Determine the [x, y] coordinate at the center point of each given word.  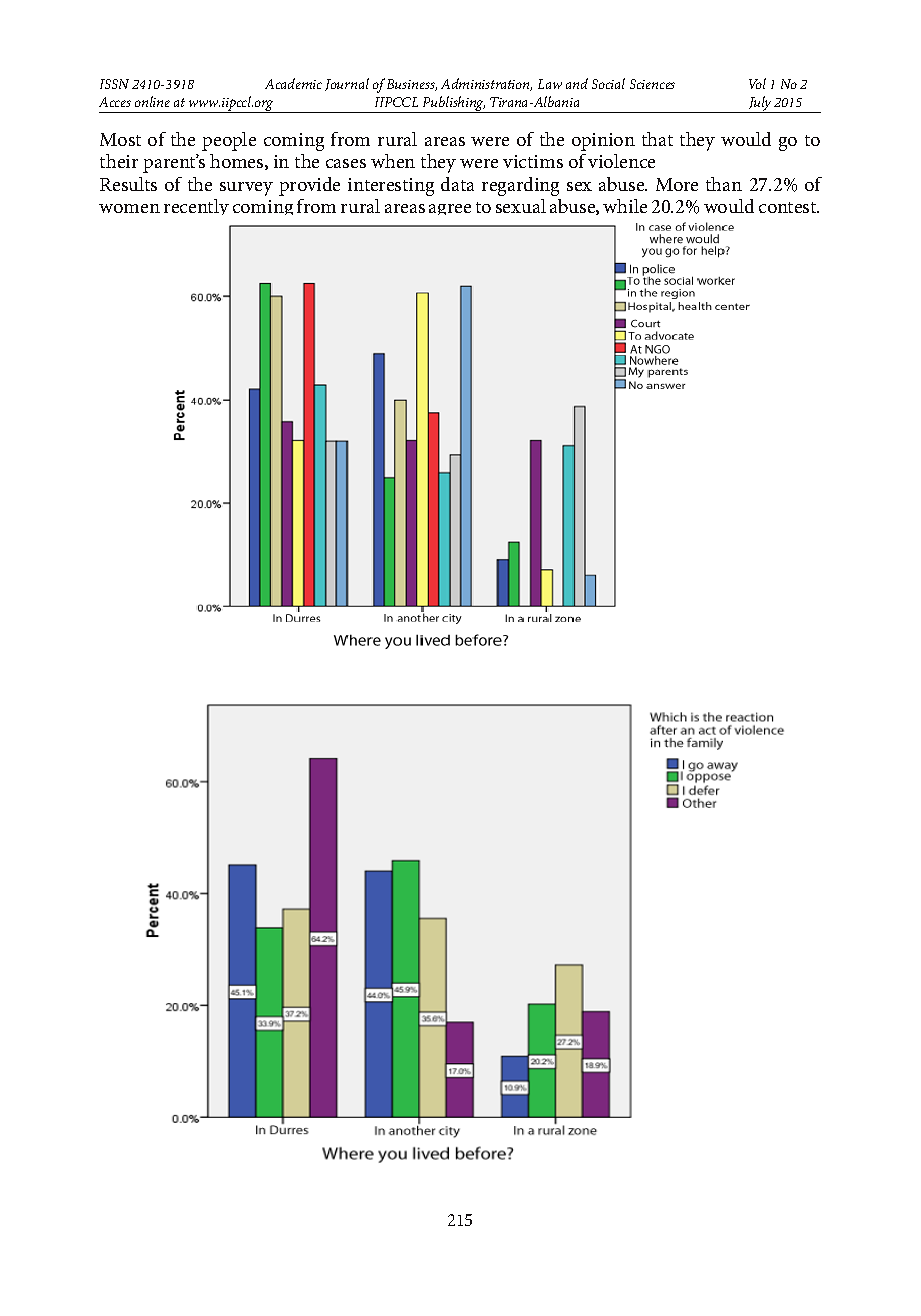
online [152, 101]
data [457, 184]
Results [128, 184]
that [657, 139]
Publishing [453, 104]
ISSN [114, 84]
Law [550, 84]
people [229, 141]
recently [196, 207]
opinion [603, 142]
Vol [757, 83]
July [760, 104]
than [724, 184]
